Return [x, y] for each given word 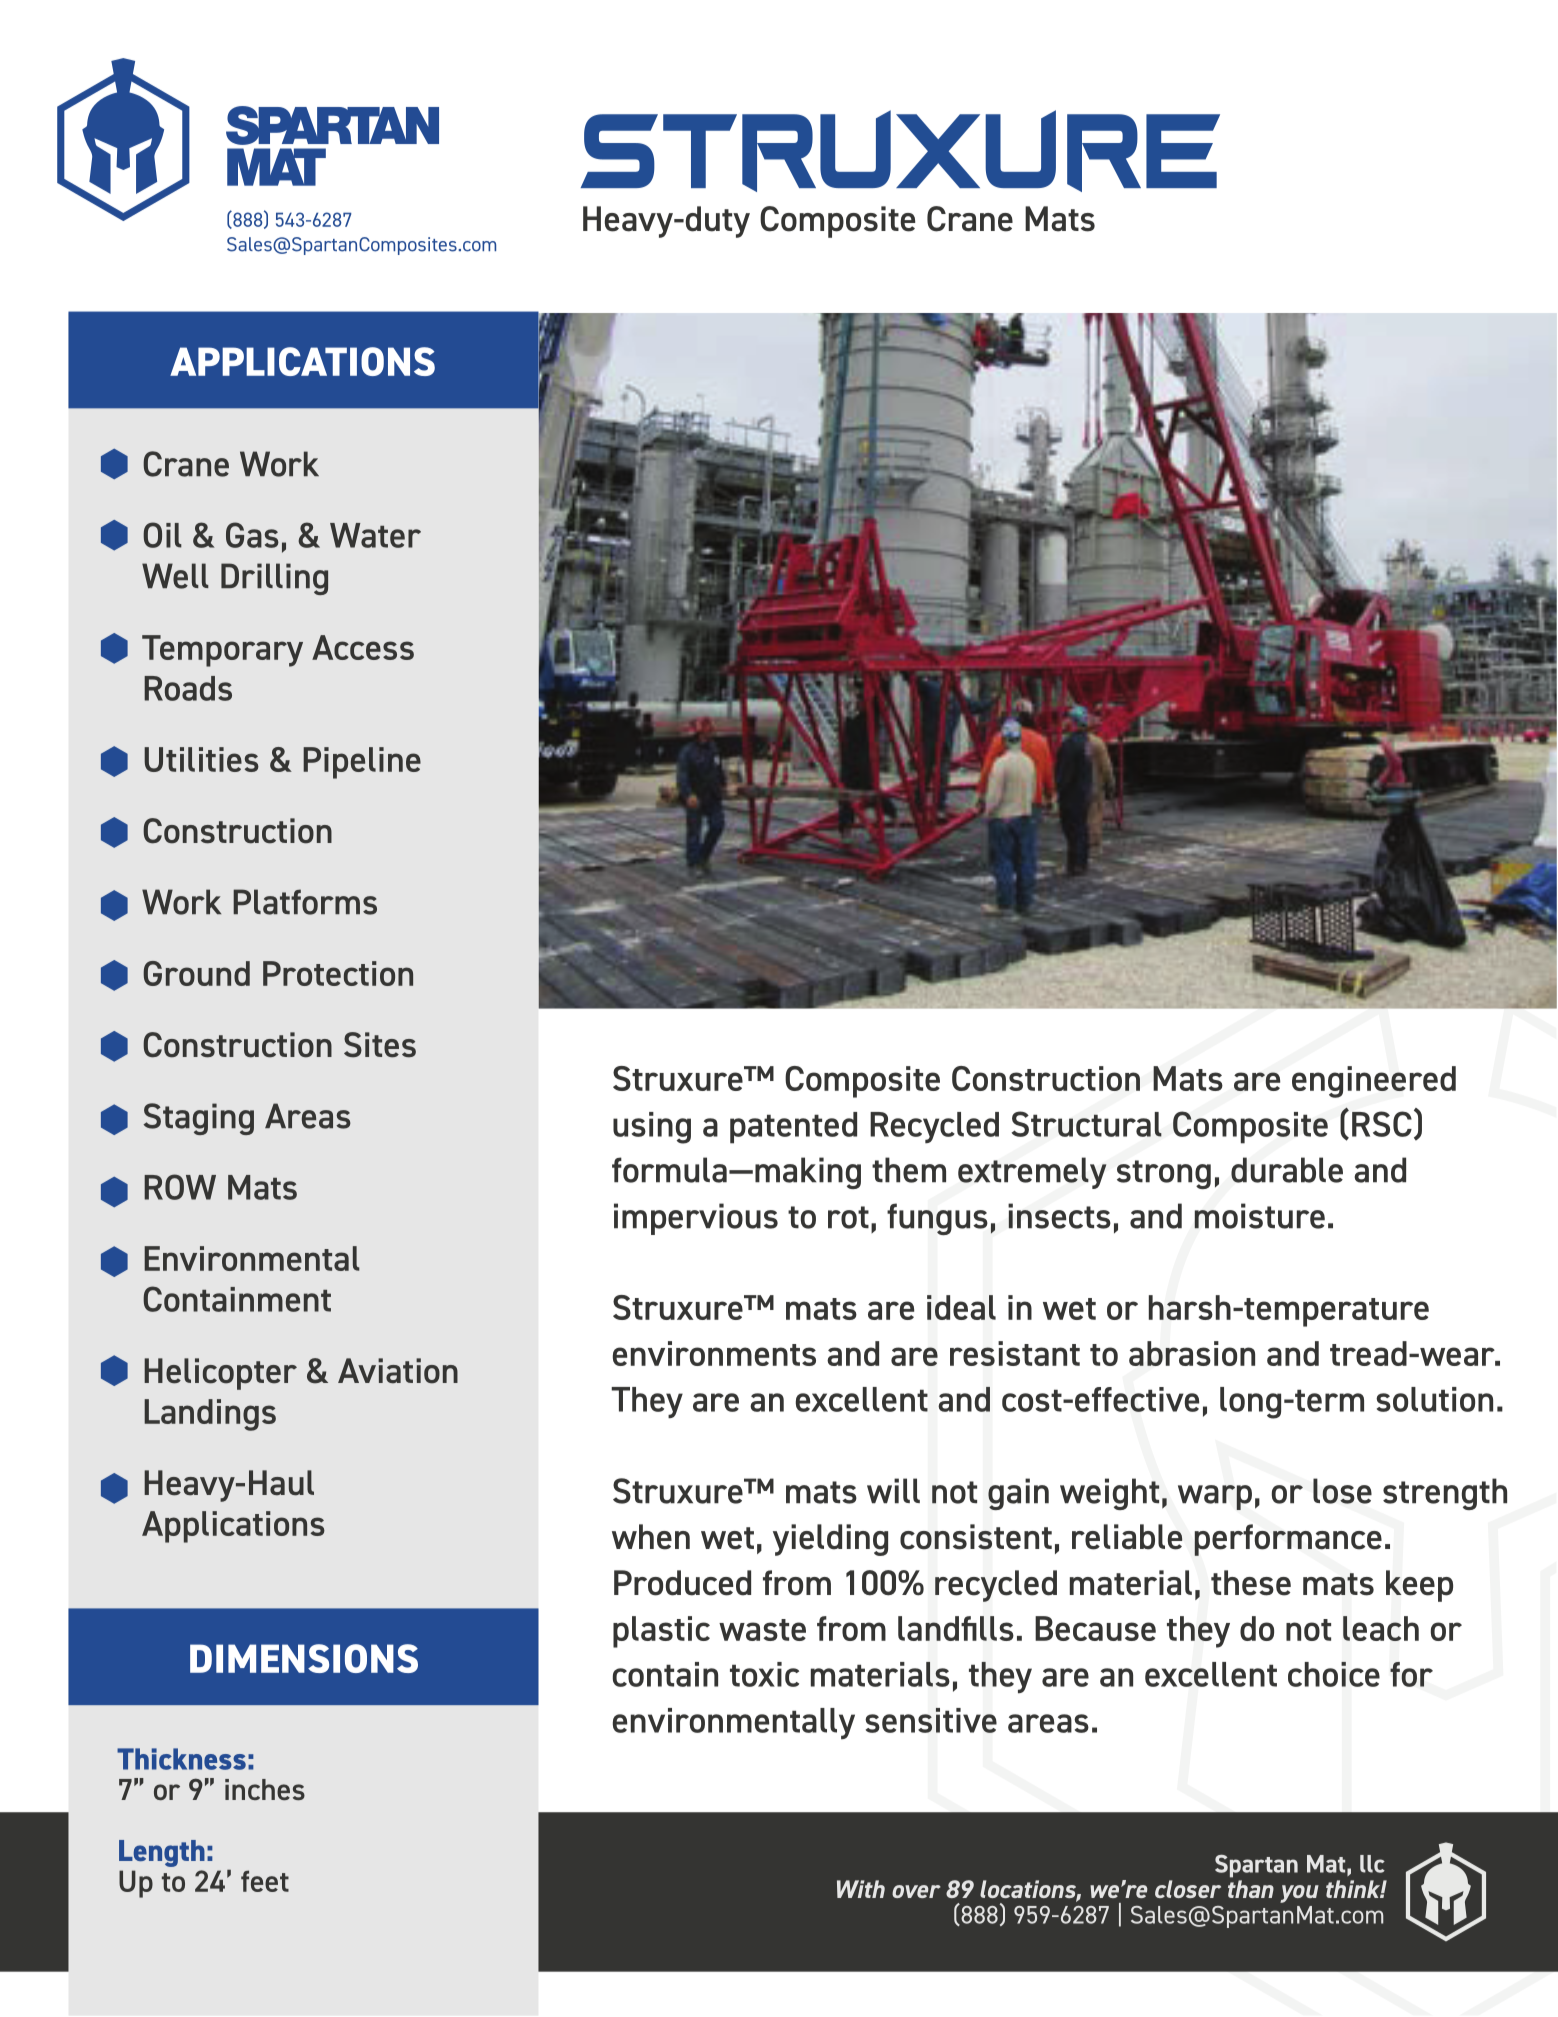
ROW [180, 1187]
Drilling [274, 579]
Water [375, 535]
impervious [696, 1219]
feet [265, 1881]
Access [363, 647]
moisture [1259, 1216]
